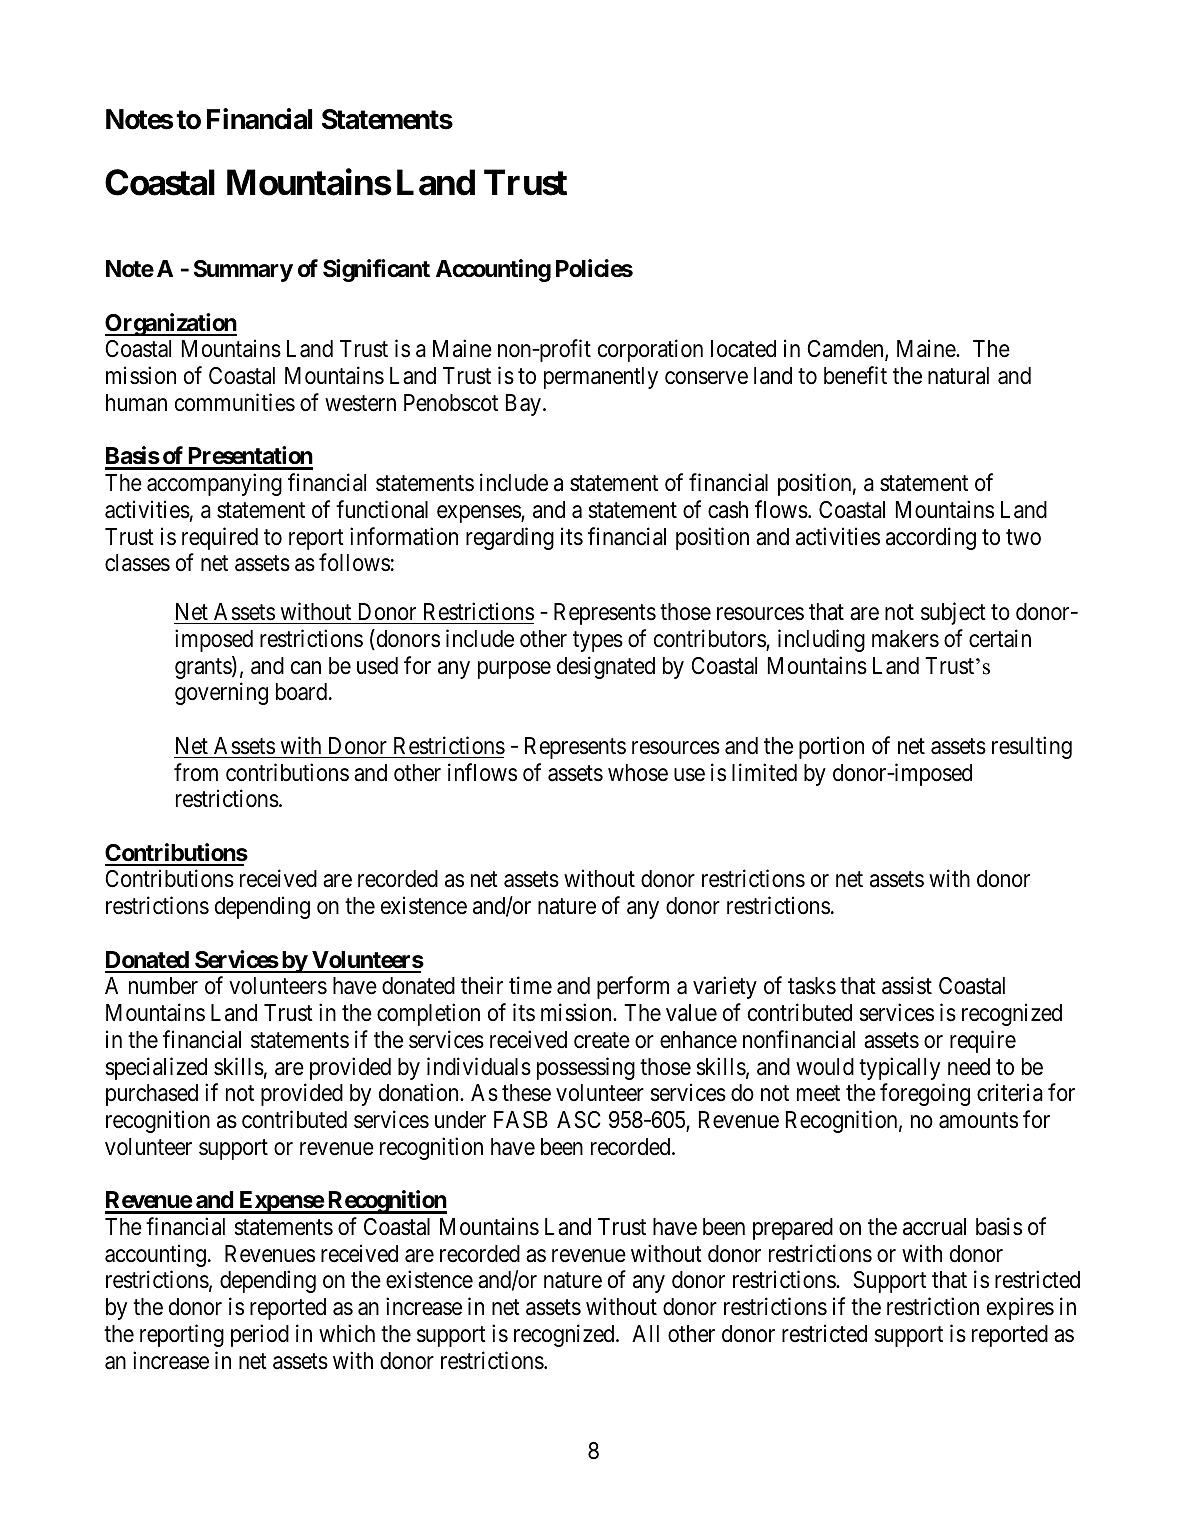  What do you see at coordinates (598, 641) in the document?
I see `types` at bounding box center [598, 641].
